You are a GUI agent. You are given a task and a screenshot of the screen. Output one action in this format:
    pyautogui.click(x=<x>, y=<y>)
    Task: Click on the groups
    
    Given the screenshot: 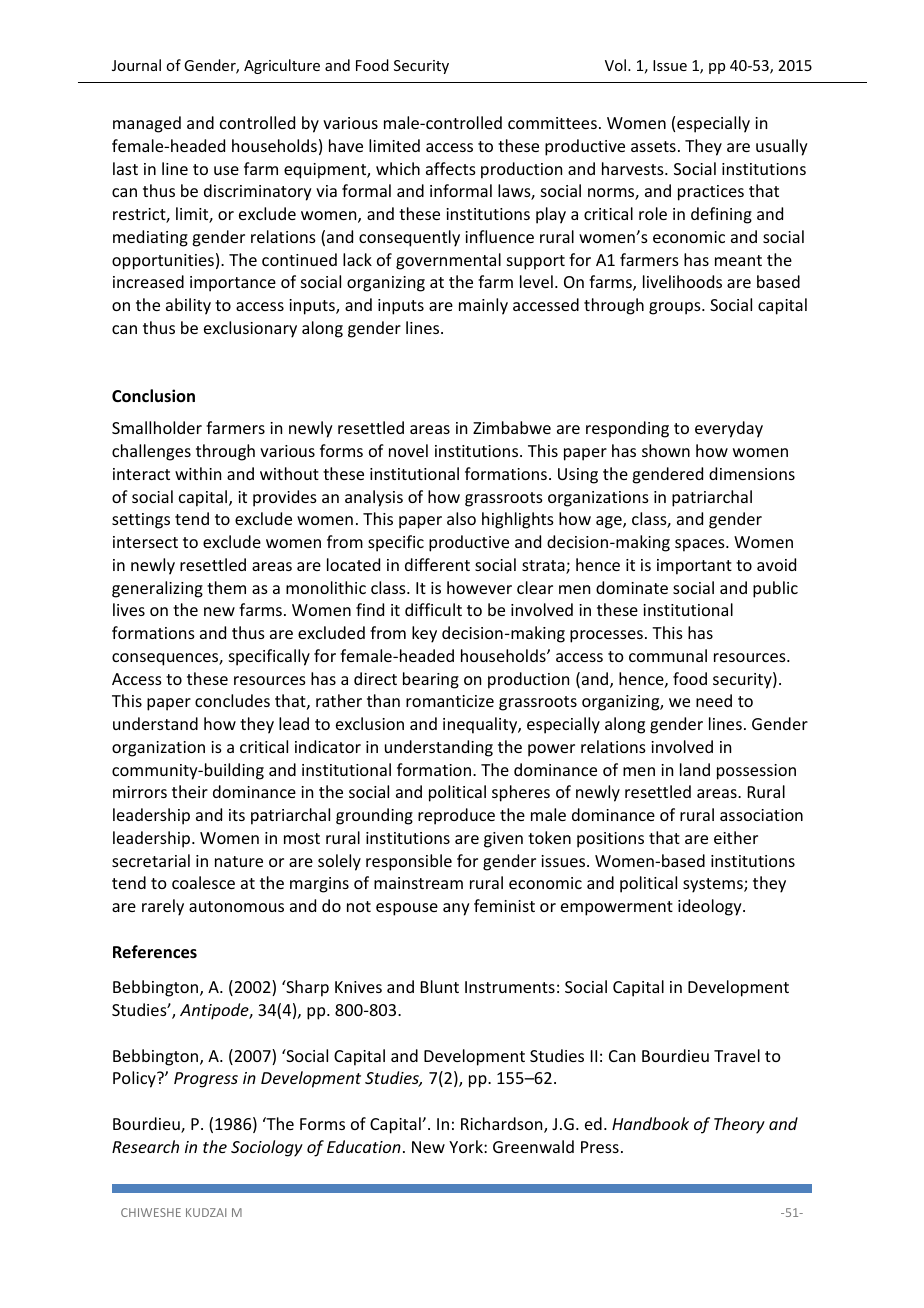 What is the action you would take?
    pyautogui.click(x=676, y=308)
